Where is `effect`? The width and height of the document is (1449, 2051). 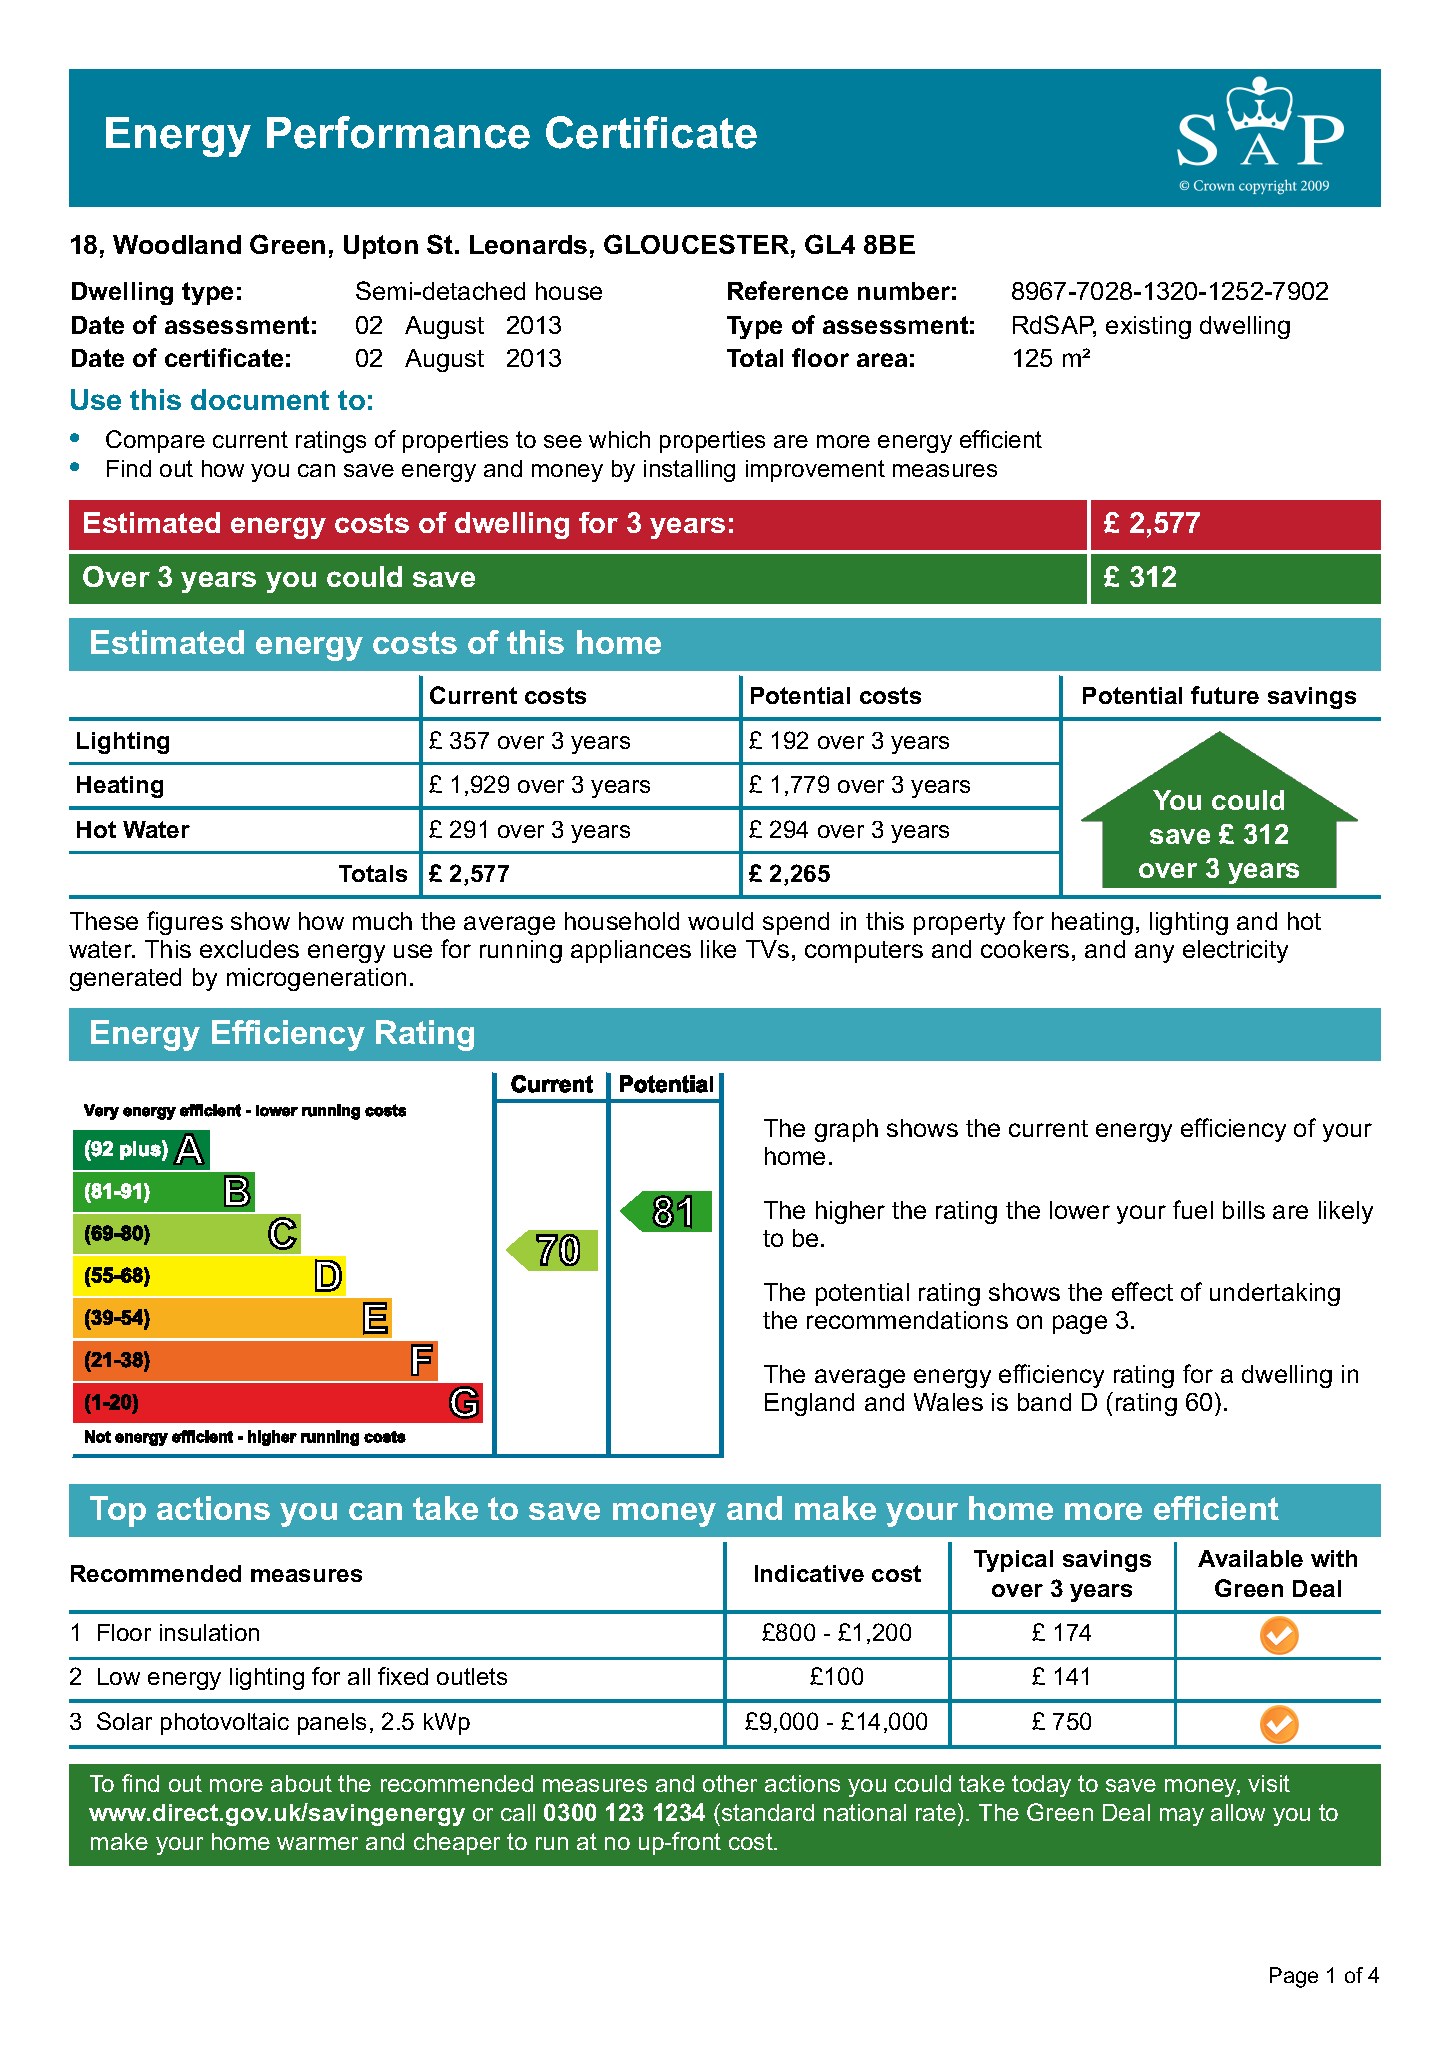 effect is located at coordinates (1142, 1291).
